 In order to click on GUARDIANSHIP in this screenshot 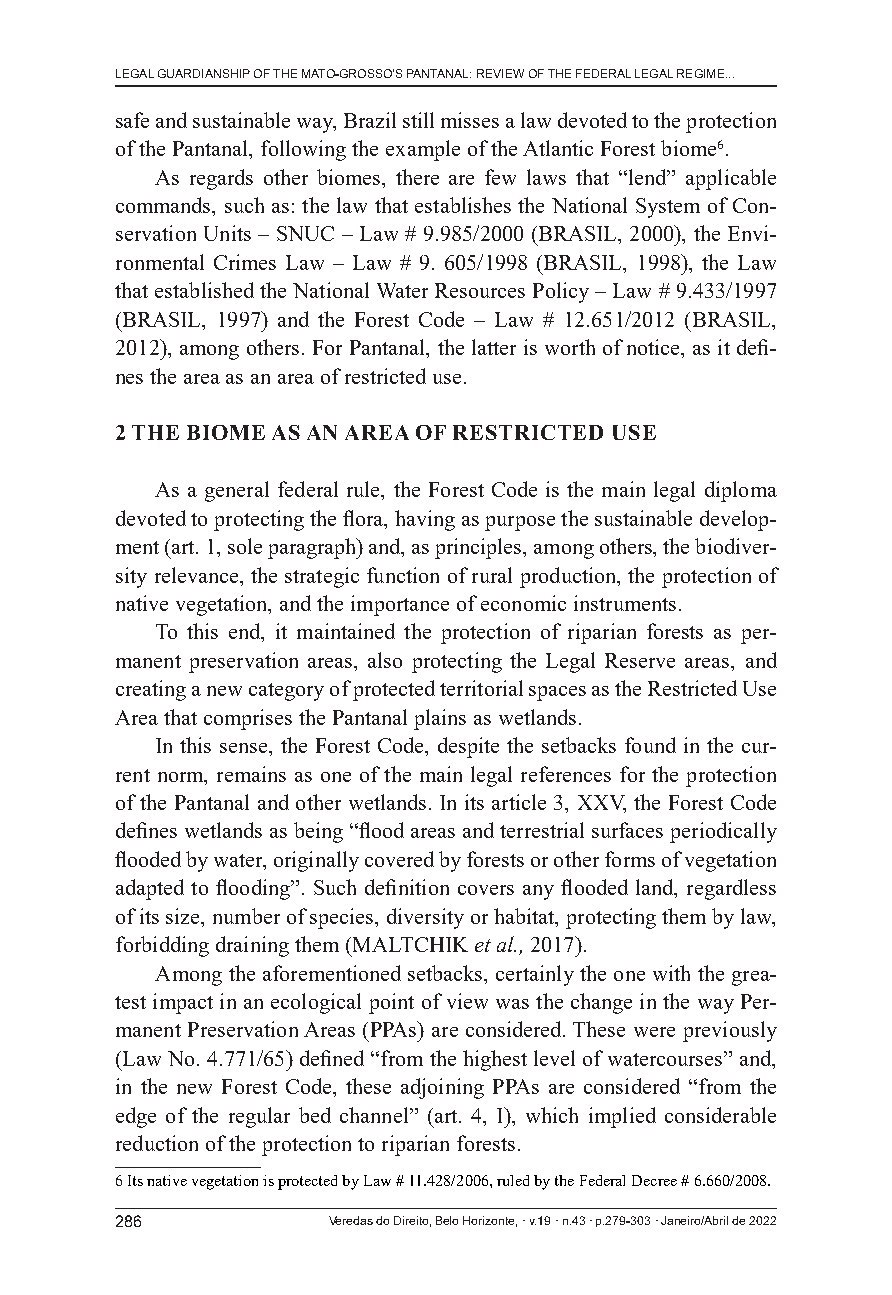, I will do `click(204, 73)`.
